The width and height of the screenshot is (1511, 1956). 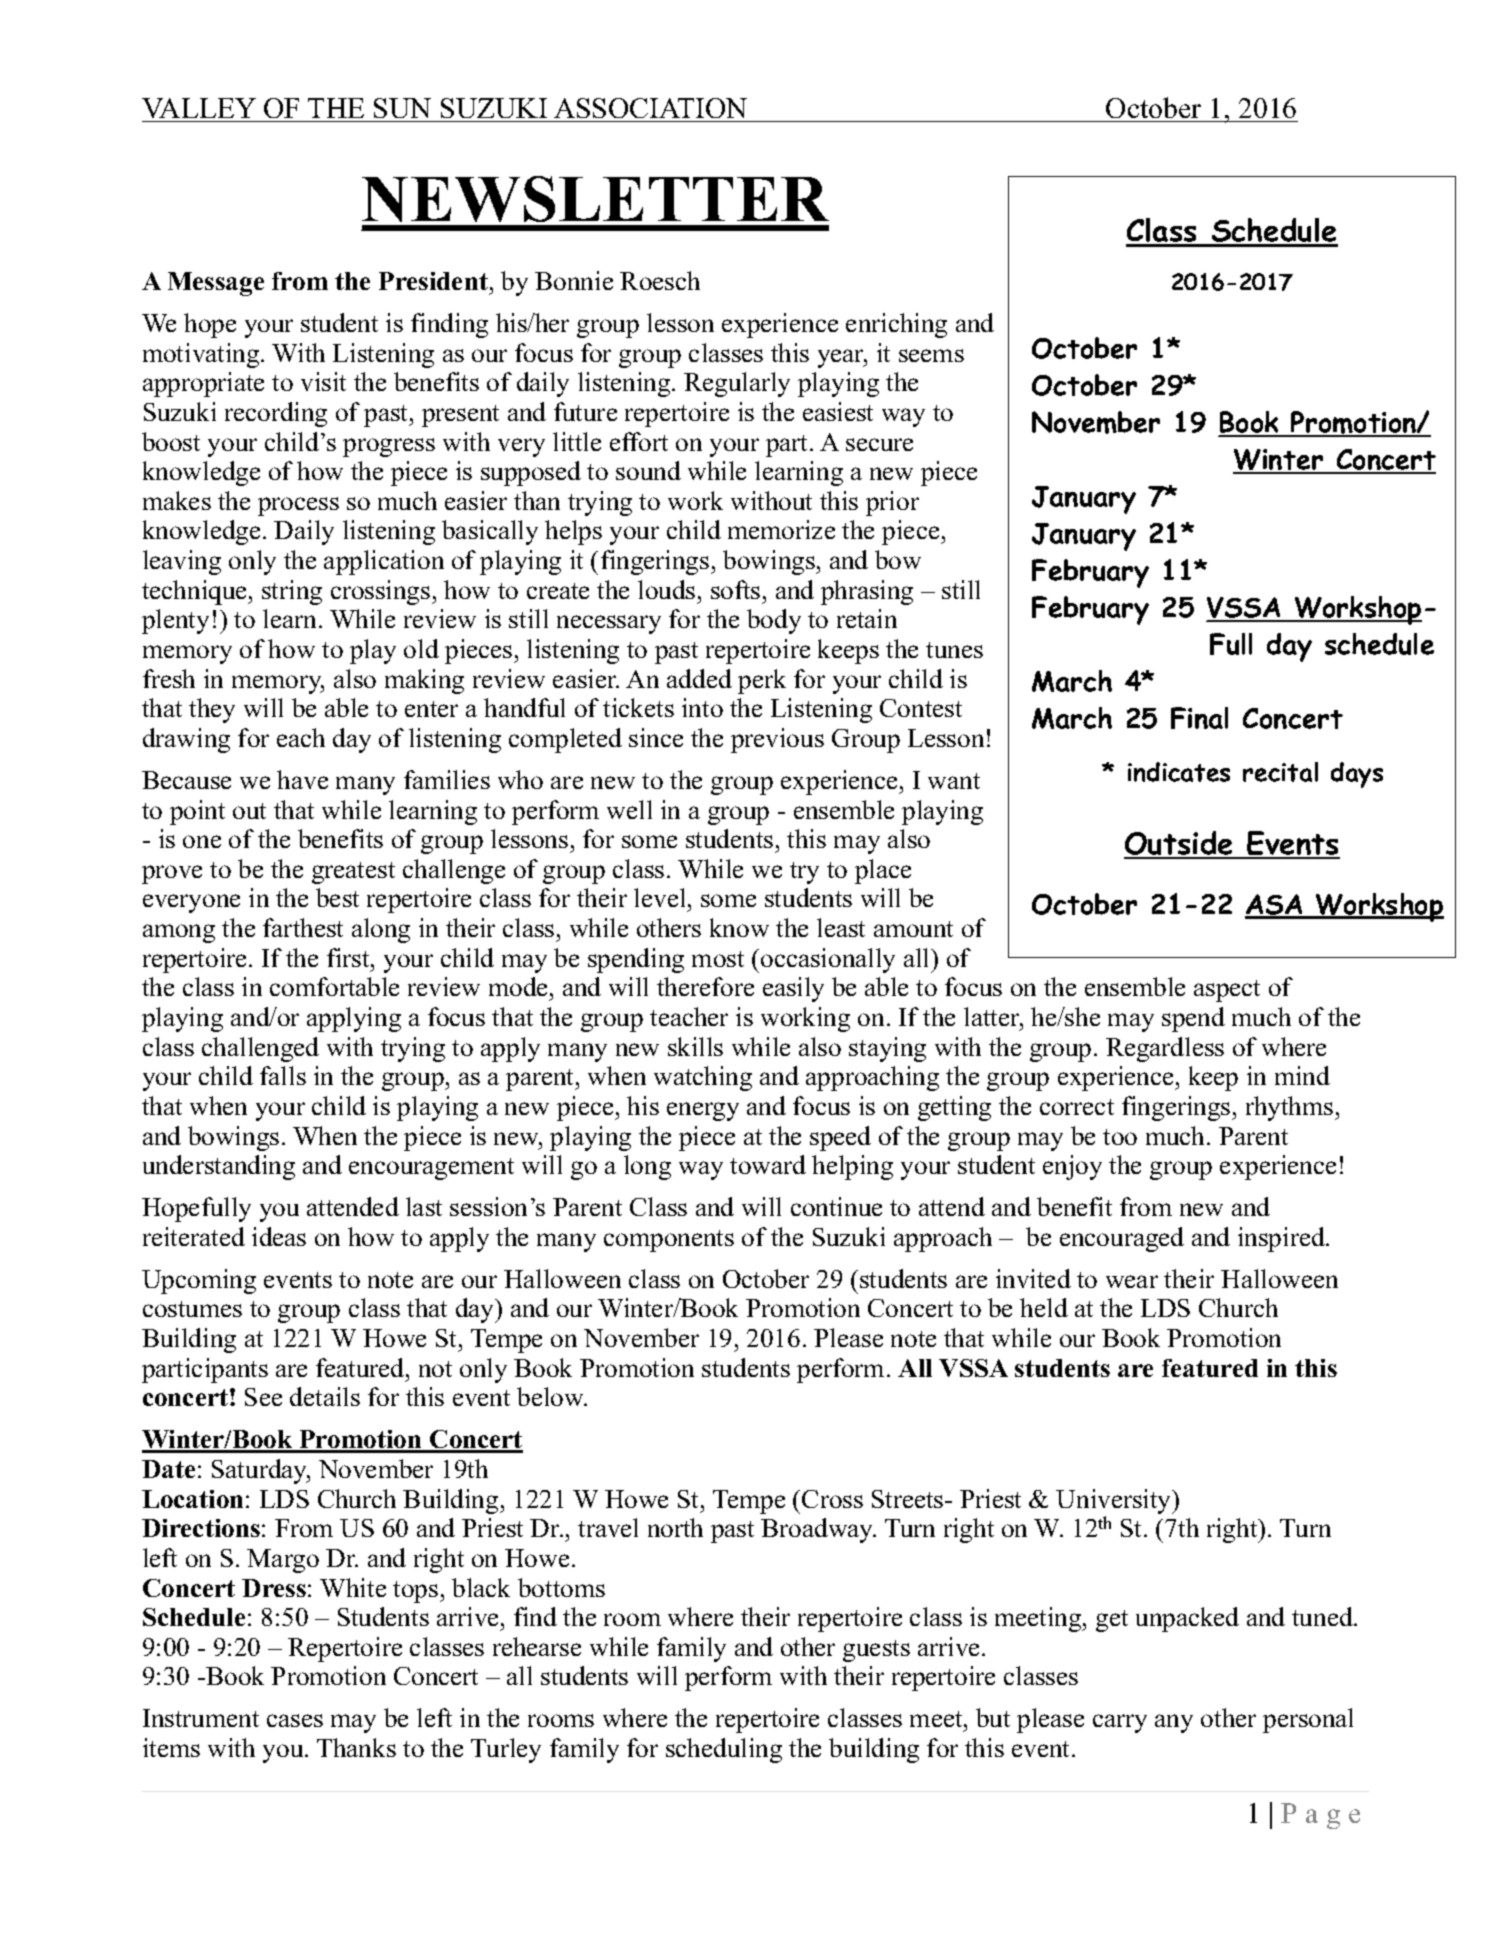 I want to click on farthest, so click(x=303, y=927).
